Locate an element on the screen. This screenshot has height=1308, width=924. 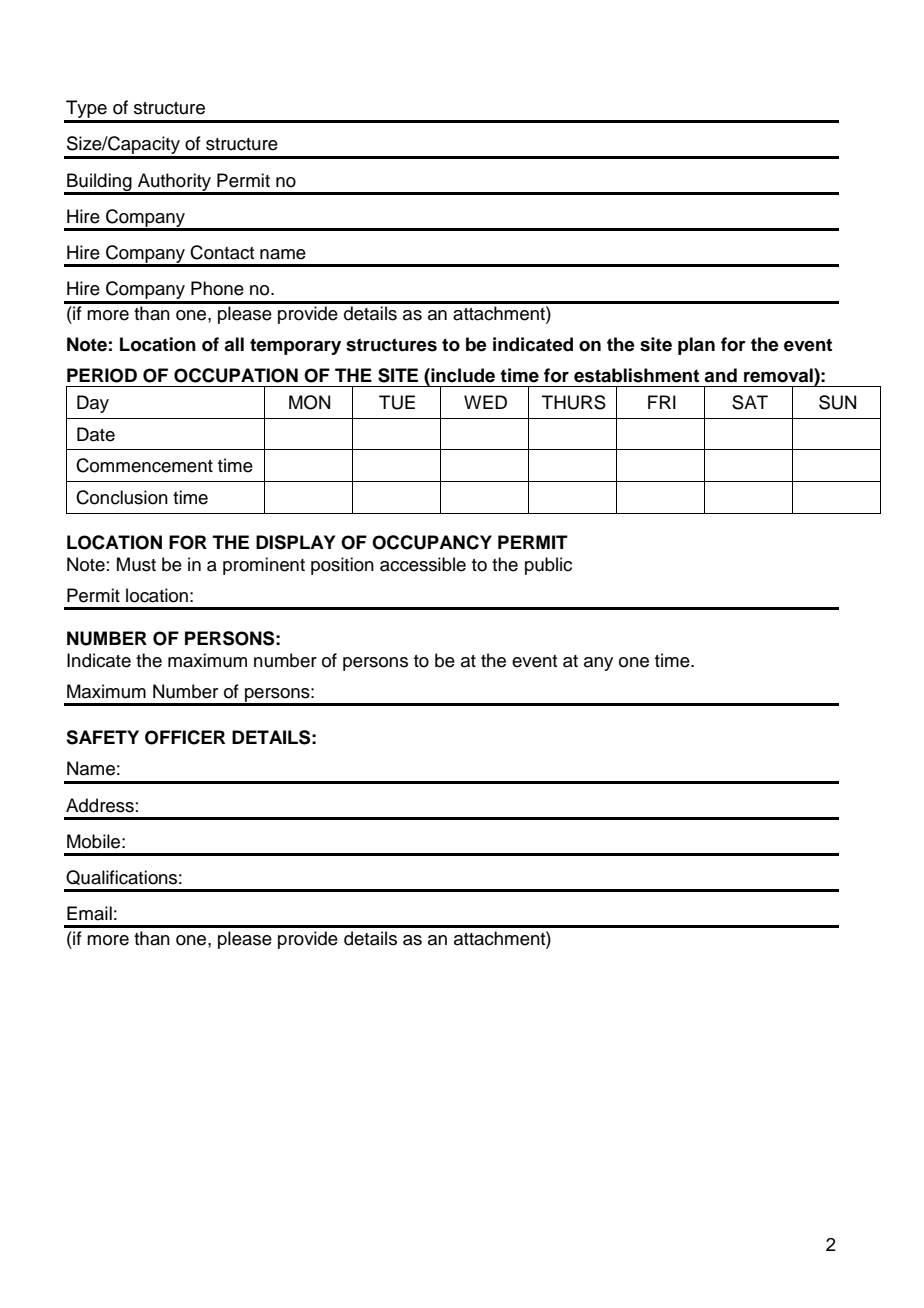
public is located at coordinates (548, 566).
